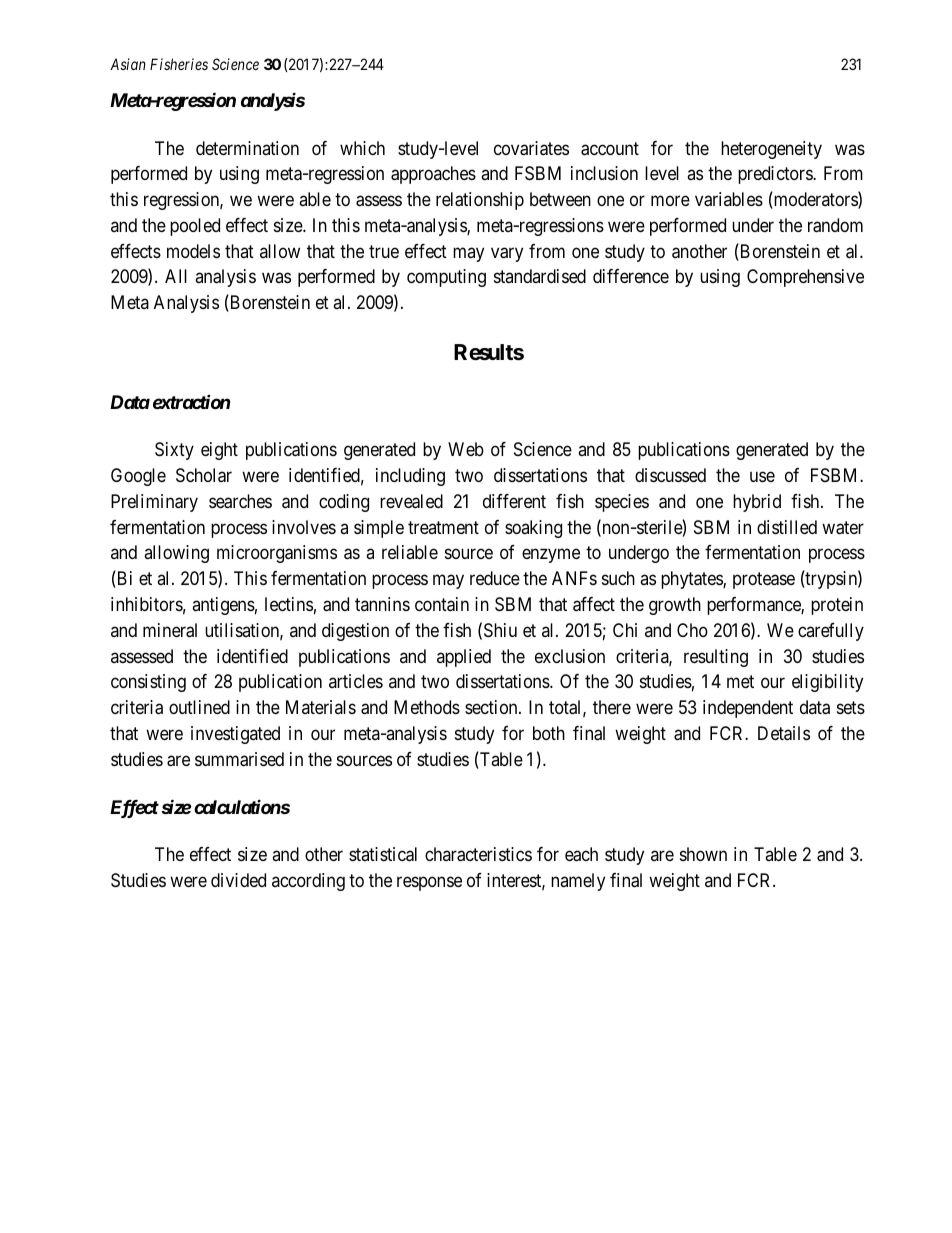  What do you see at coordinates (514, 501) in the screenshot?
I see `different` at bounding box center [514, 501].
